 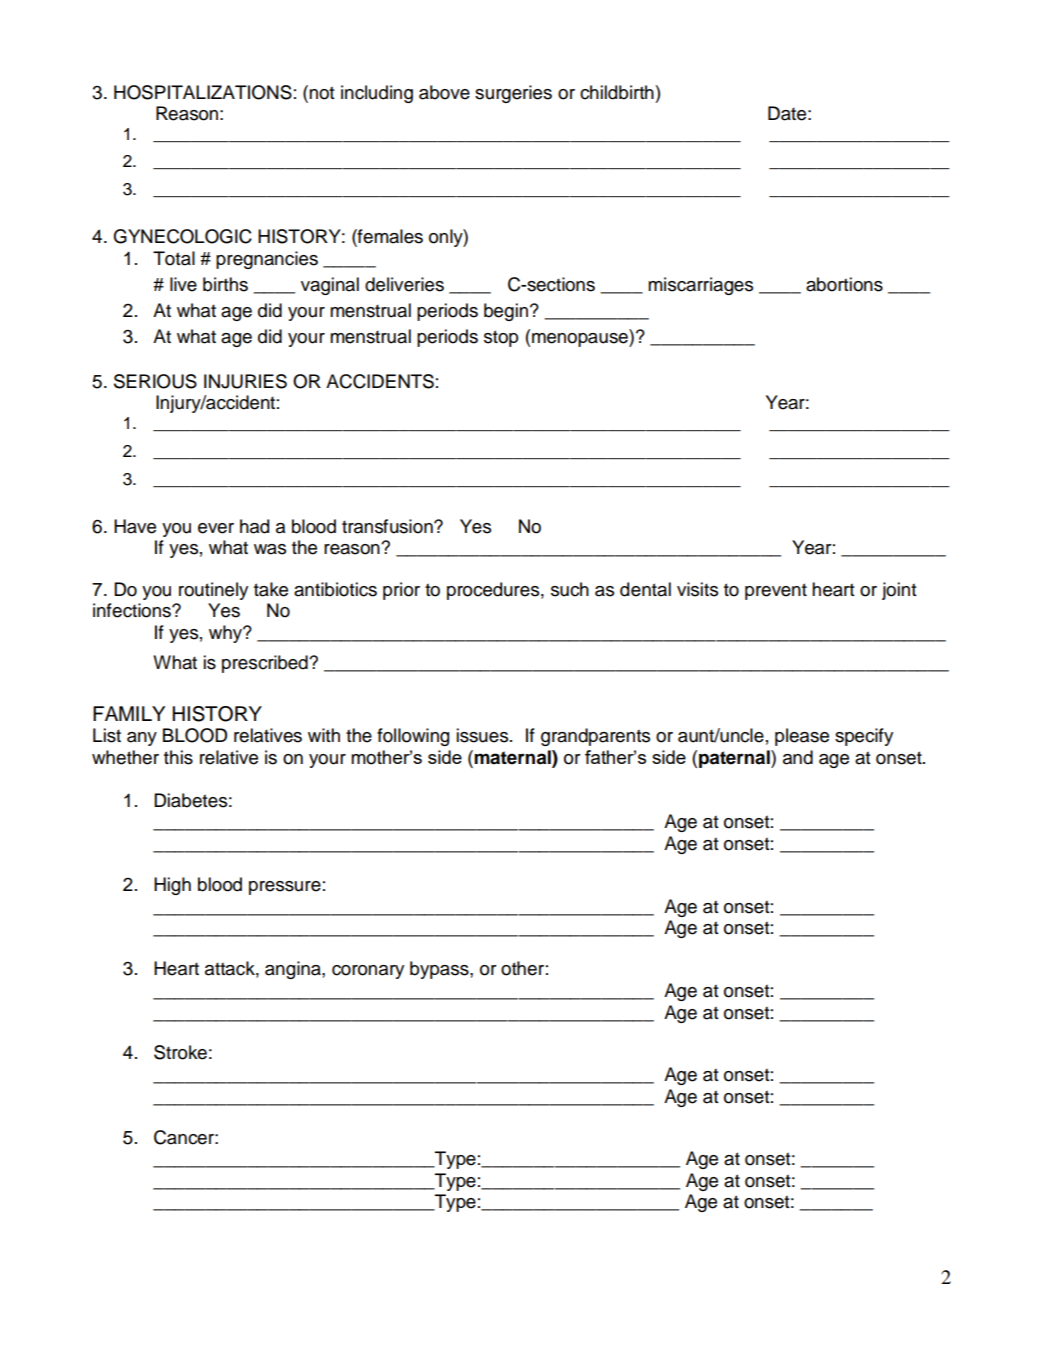 I want to click on bypass, so click(x=440, y=970).
